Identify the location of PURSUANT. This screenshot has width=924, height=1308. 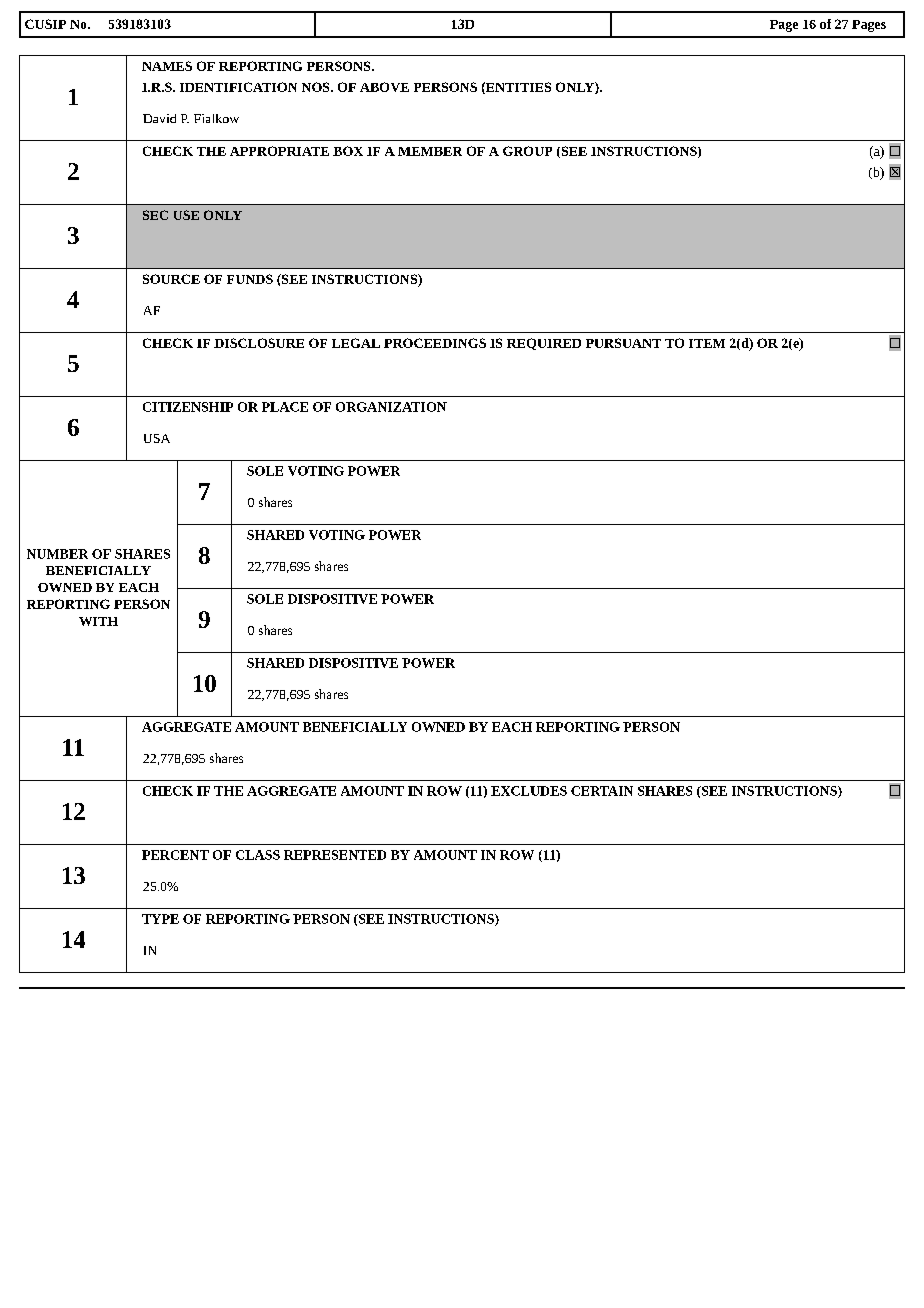
(623, 343).
